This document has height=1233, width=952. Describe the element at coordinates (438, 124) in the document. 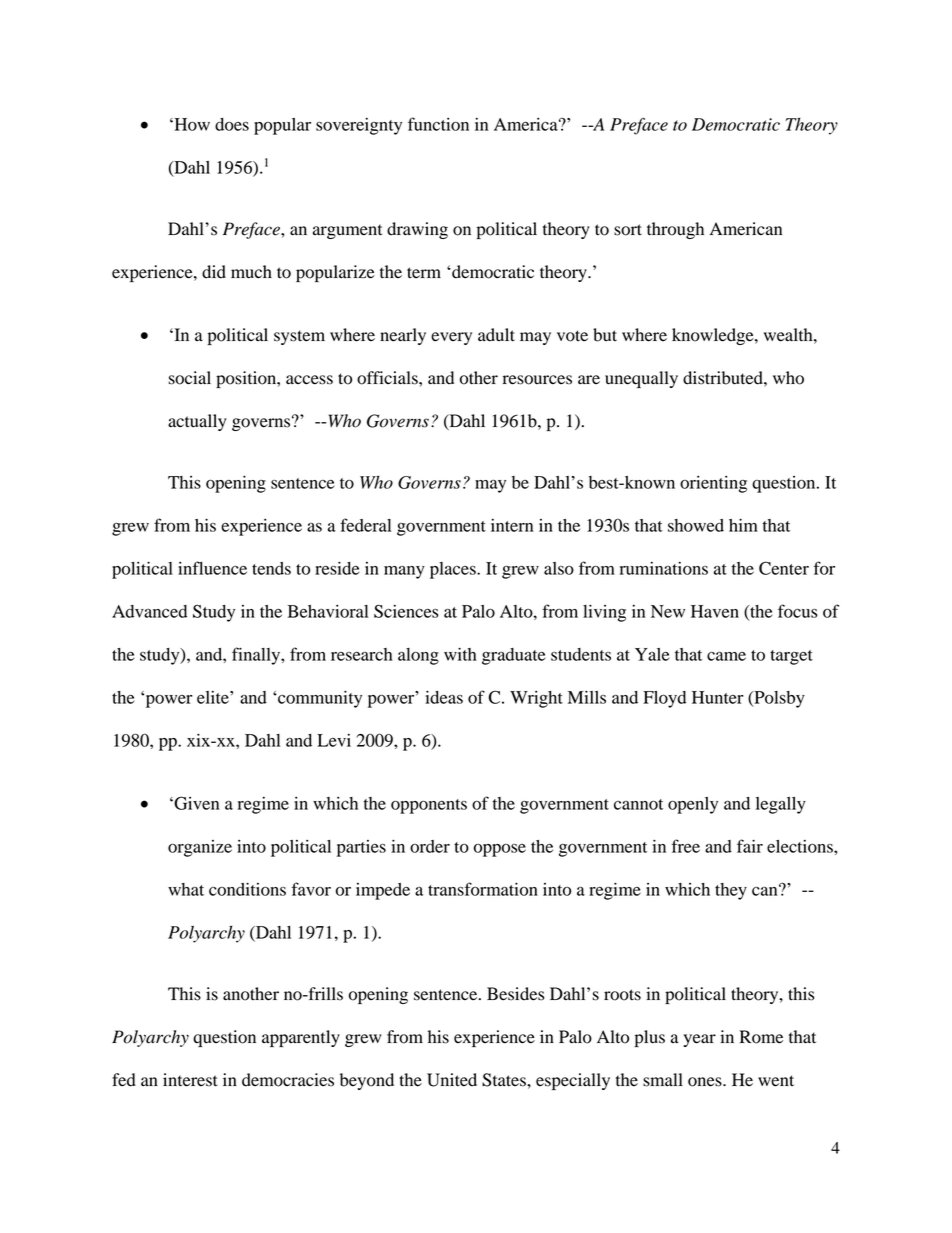

I see `function` at that location.
